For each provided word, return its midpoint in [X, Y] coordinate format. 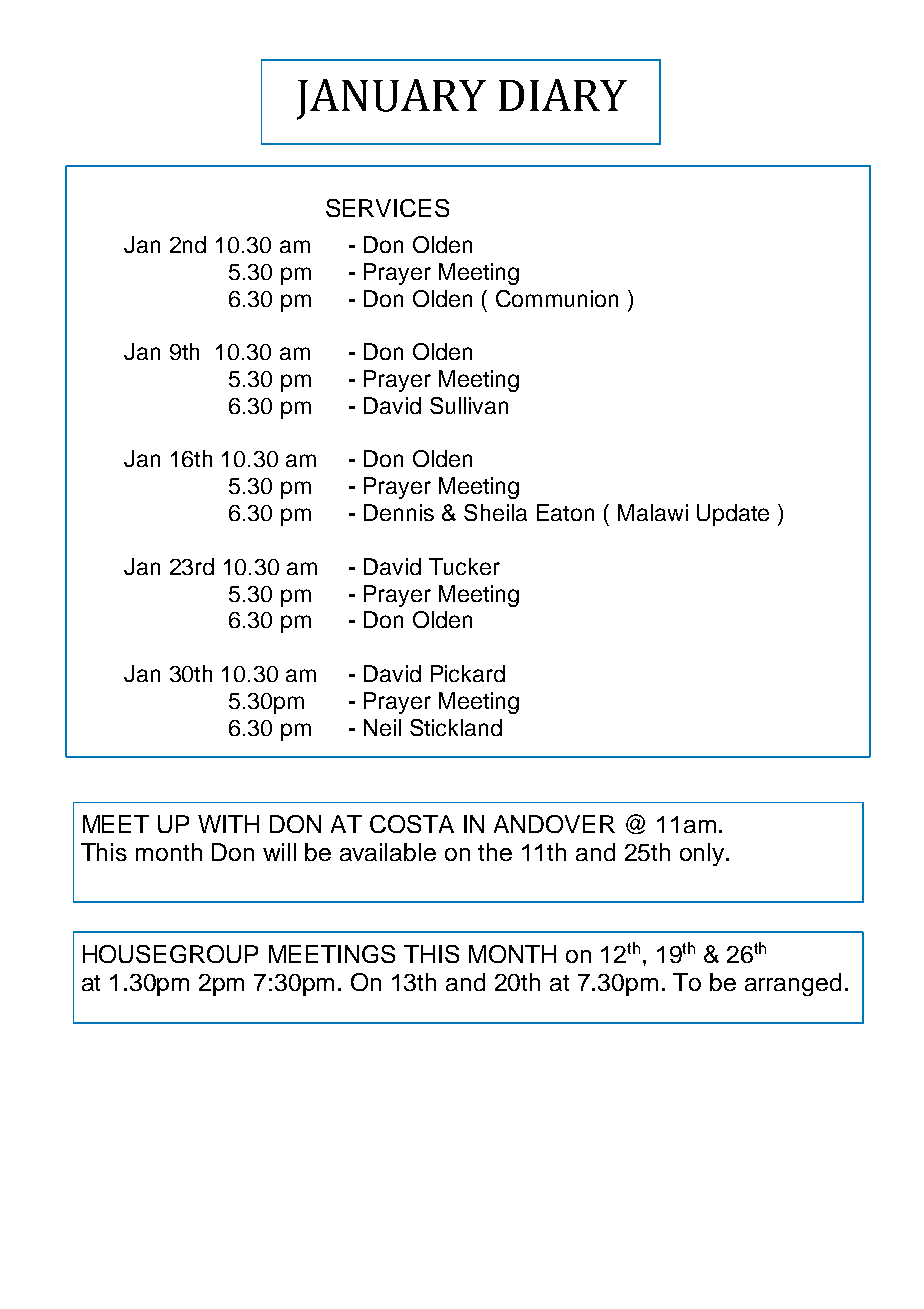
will [279, 852]
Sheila [495, 512]
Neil [382, 727]
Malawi [653, 512]
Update [733, 515]
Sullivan [469, 405]
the [495, 852]
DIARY [563, 95]
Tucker [464, 566]
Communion [557, 298]
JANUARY [391, 99]
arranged [793, 984]
